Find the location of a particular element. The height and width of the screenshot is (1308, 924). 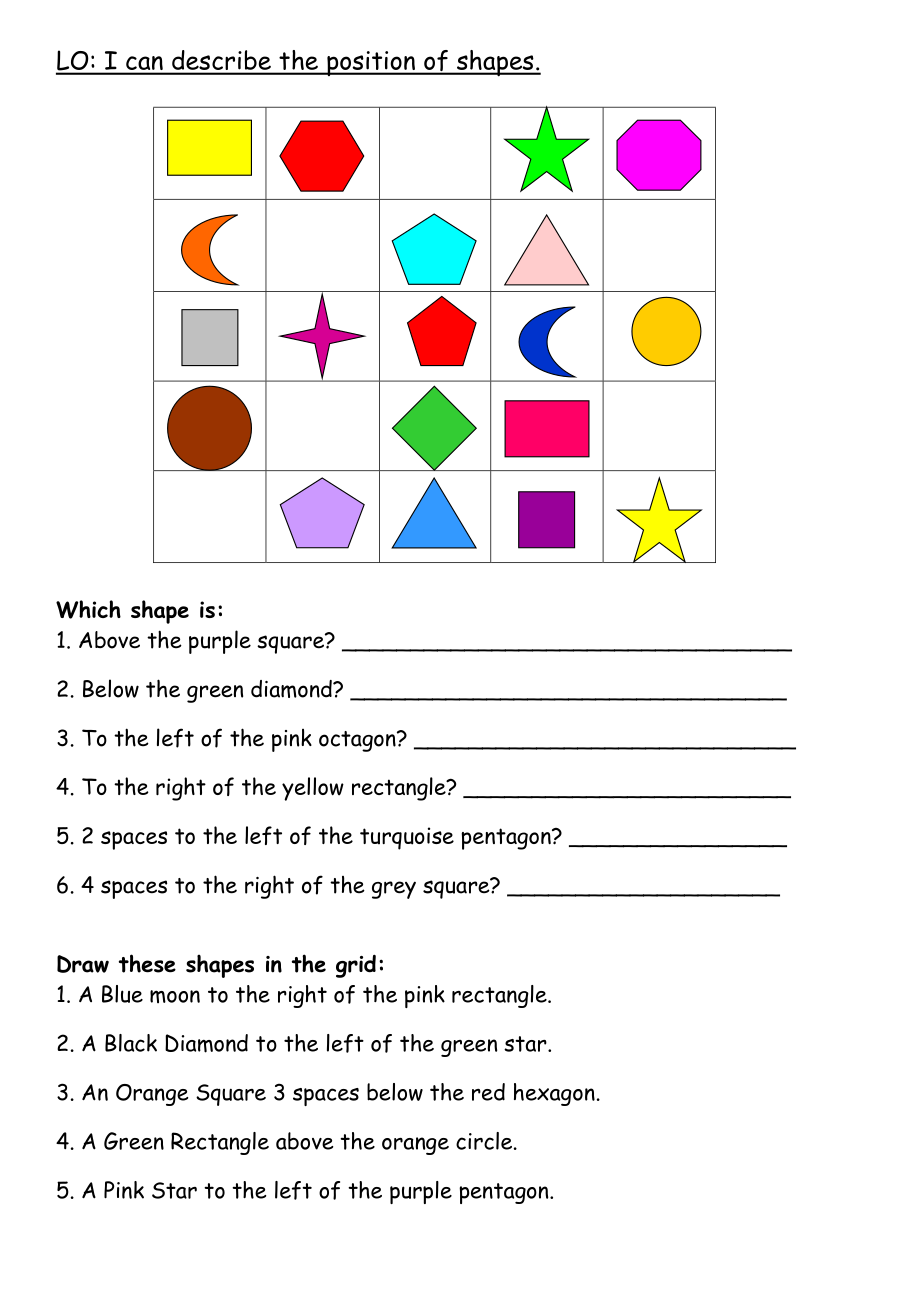

hexagon is located at coordinates (554, 1094).
